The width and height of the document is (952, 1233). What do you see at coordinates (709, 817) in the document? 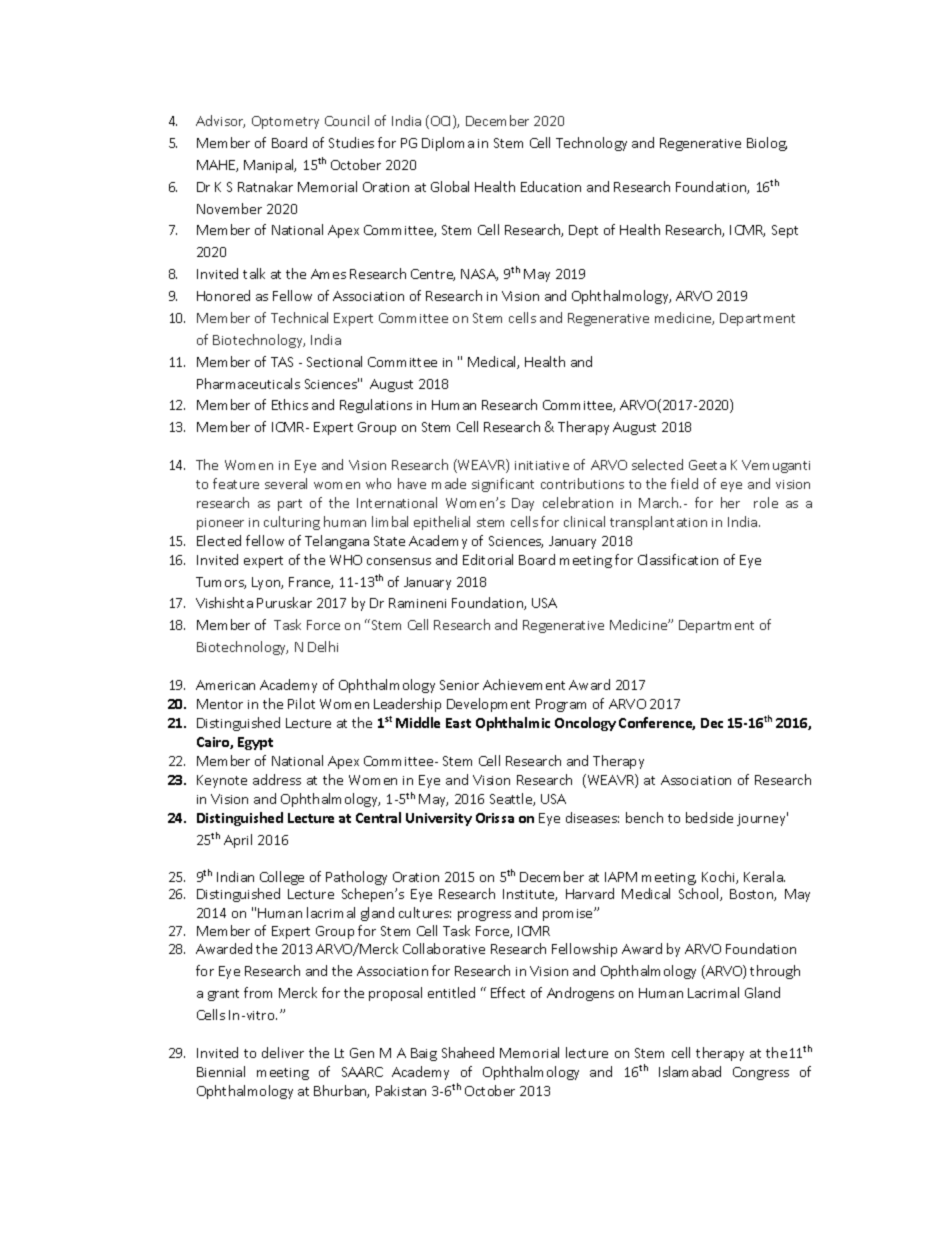
I see `bedside` at bounding box center [709, 817].
